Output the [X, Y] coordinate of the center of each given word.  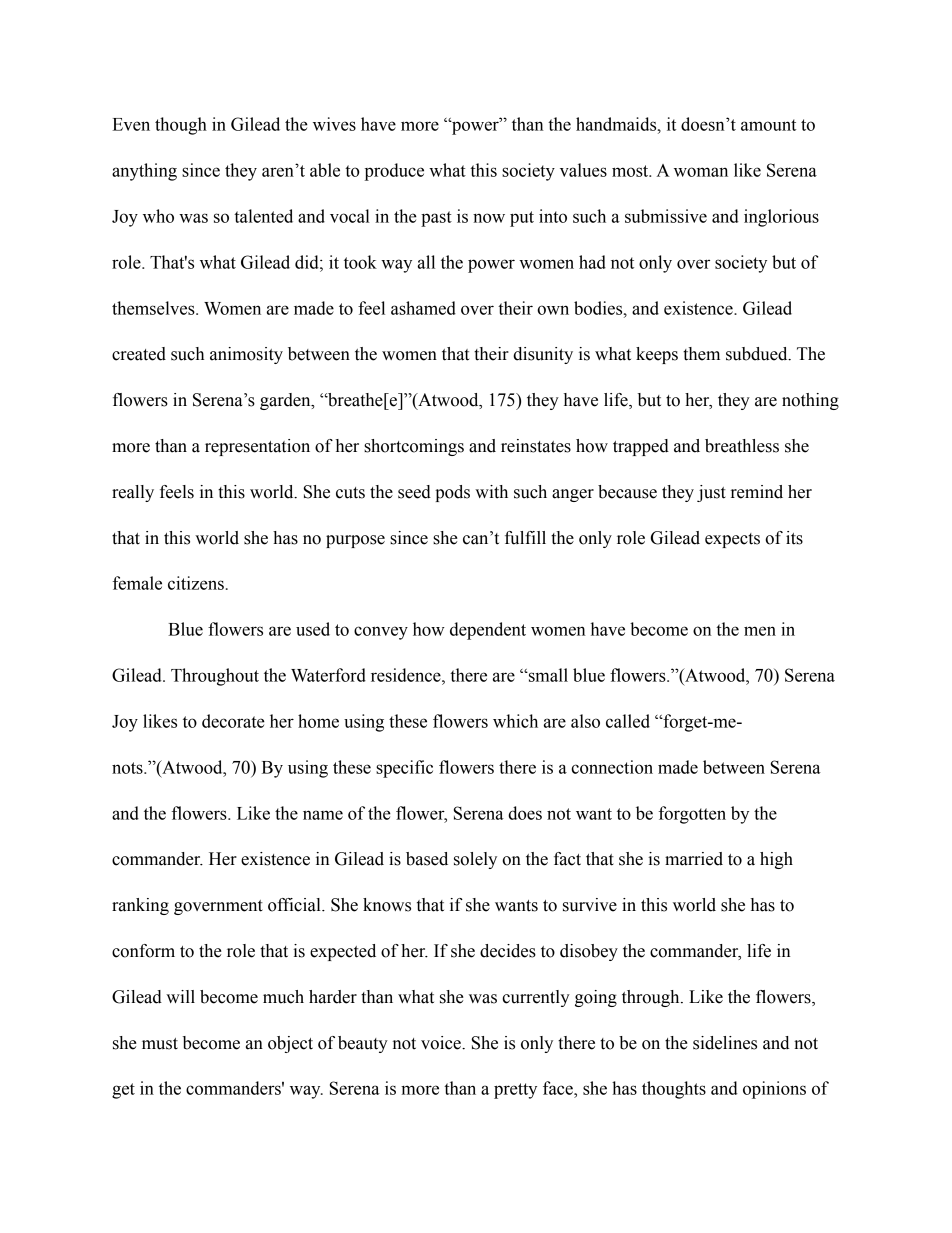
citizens [196, 583]
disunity [543, 355]
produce [394, 172]
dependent [488, 631]
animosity [246, 355]
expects [732, 540]
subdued [758, 354]
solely [475, 860]
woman [701, 172]
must [160, 1044]
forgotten [692, 815]
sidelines [725, 1043]
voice [442, 1043]
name [323, 815]
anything [144, 172]
